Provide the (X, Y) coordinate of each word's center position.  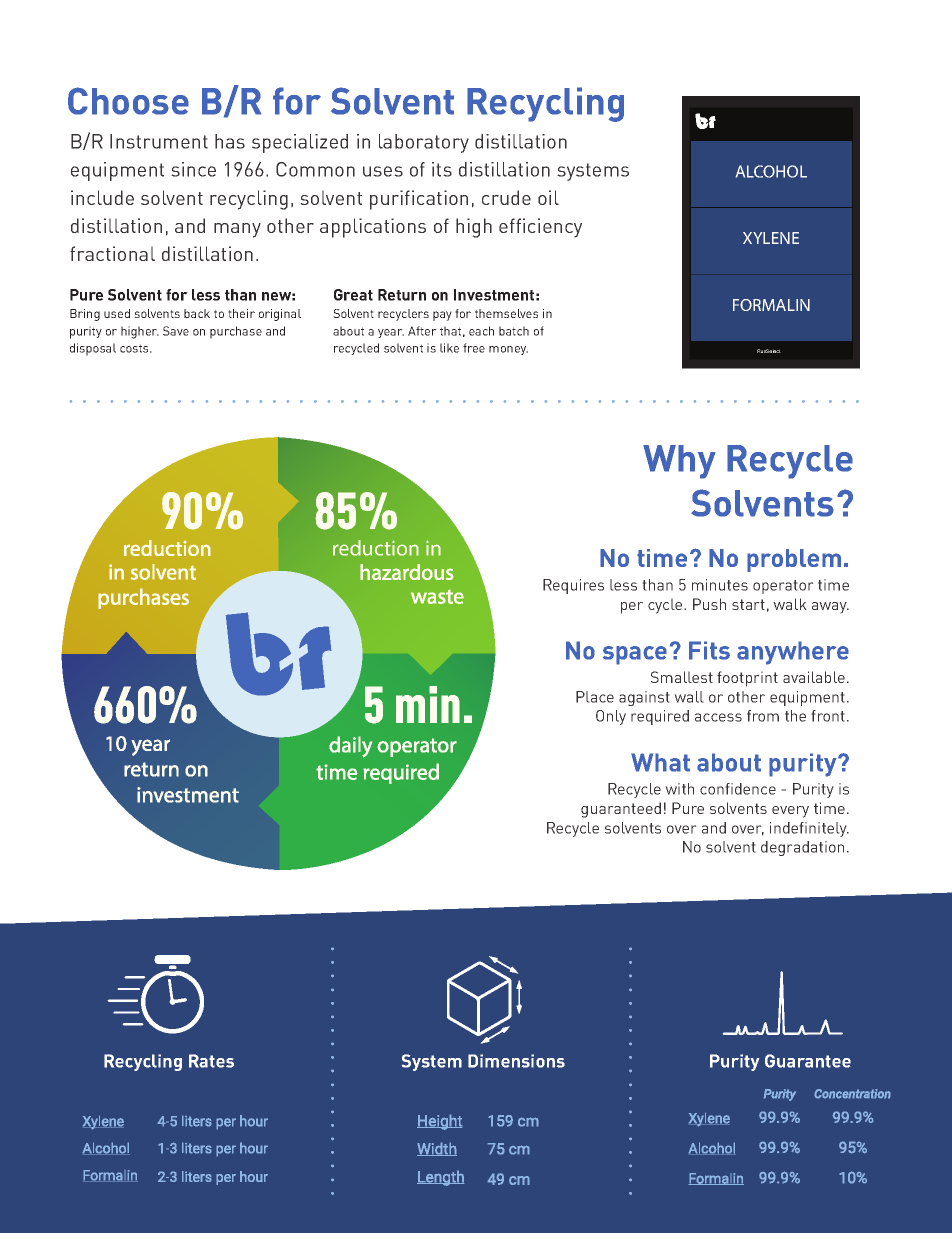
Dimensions (516, 1061)
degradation (802, 848)
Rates (211, 1061)
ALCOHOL (771, 171)
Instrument (159, 141)
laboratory (424, 143)
